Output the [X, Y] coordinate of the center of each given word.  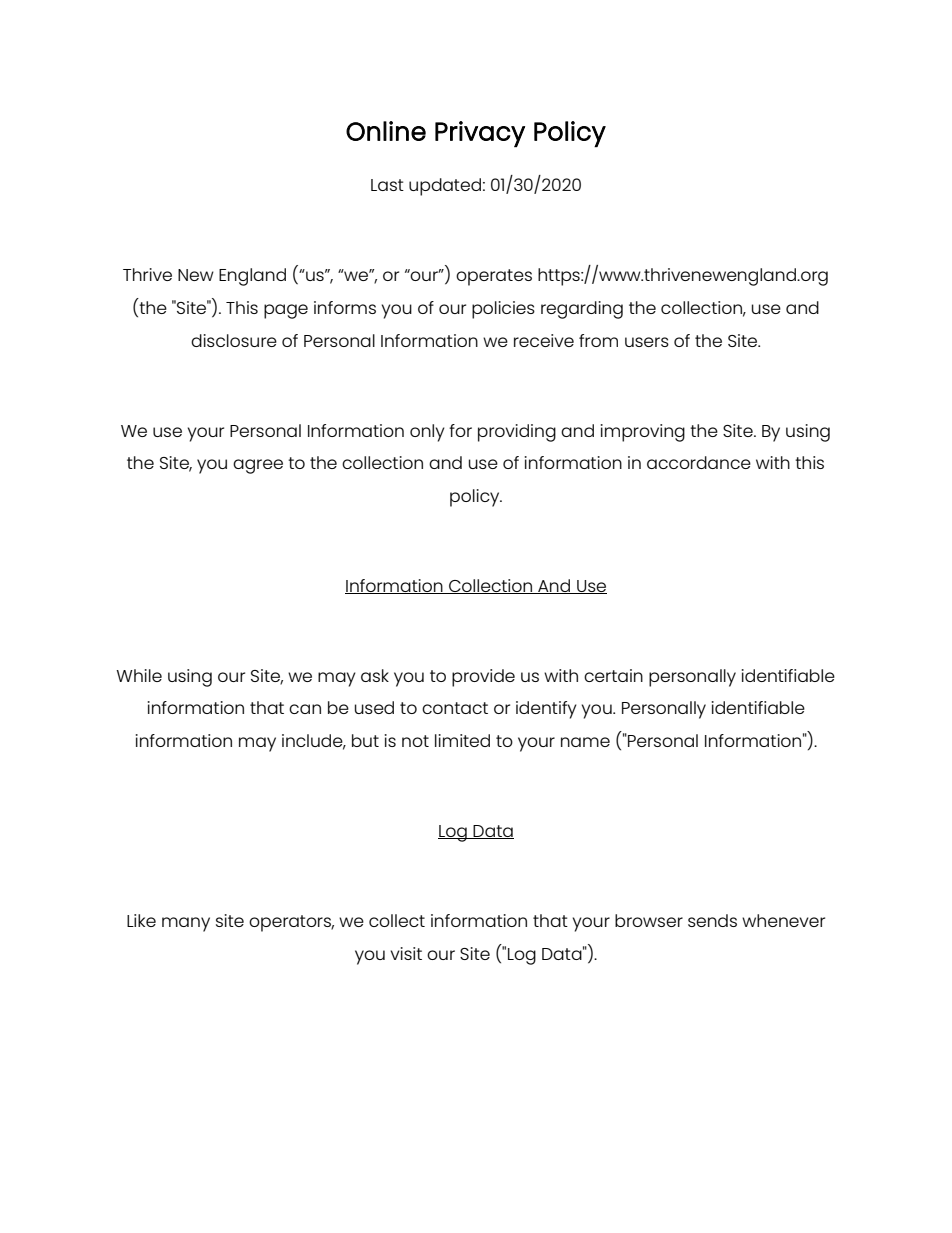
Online [386, 131]
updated [445, 187]
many [186, 924]
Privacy [480, 134]
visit [406, 953]
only [427, 433]
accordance [699, 462]
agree [258, 466]
